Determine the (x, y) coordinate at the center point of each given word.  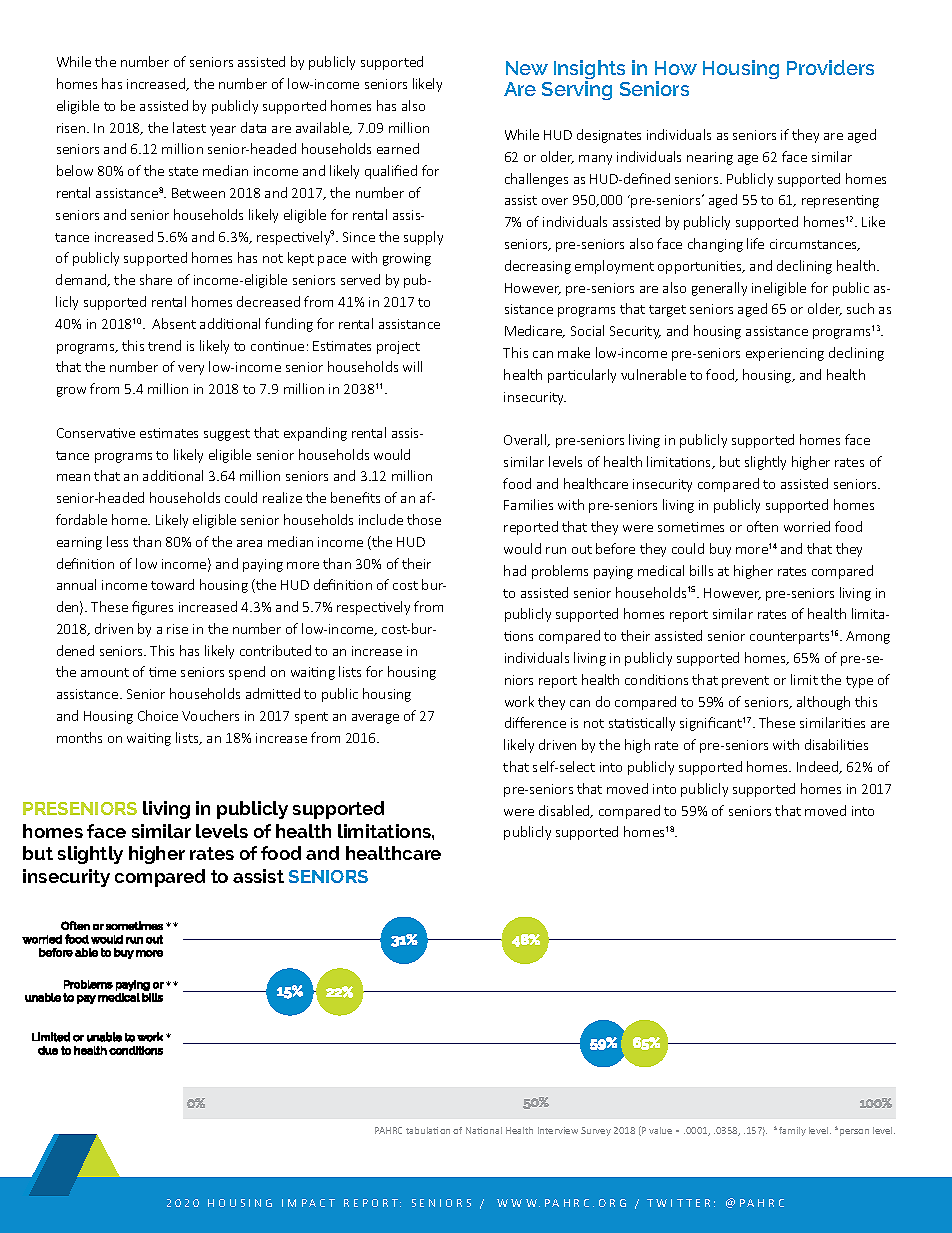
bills (701, 570)
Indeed (819, 767)
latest (189, 127)
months (79, 737)
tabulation (428, 1130)
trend (164, 345)
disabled (565, 811)
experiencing (785, 354)
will (412, 366)
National (484, 1130)
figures (152, 608)
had (515, 570)
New (527, 68)
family (792, 1131)
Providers (830, 67)
